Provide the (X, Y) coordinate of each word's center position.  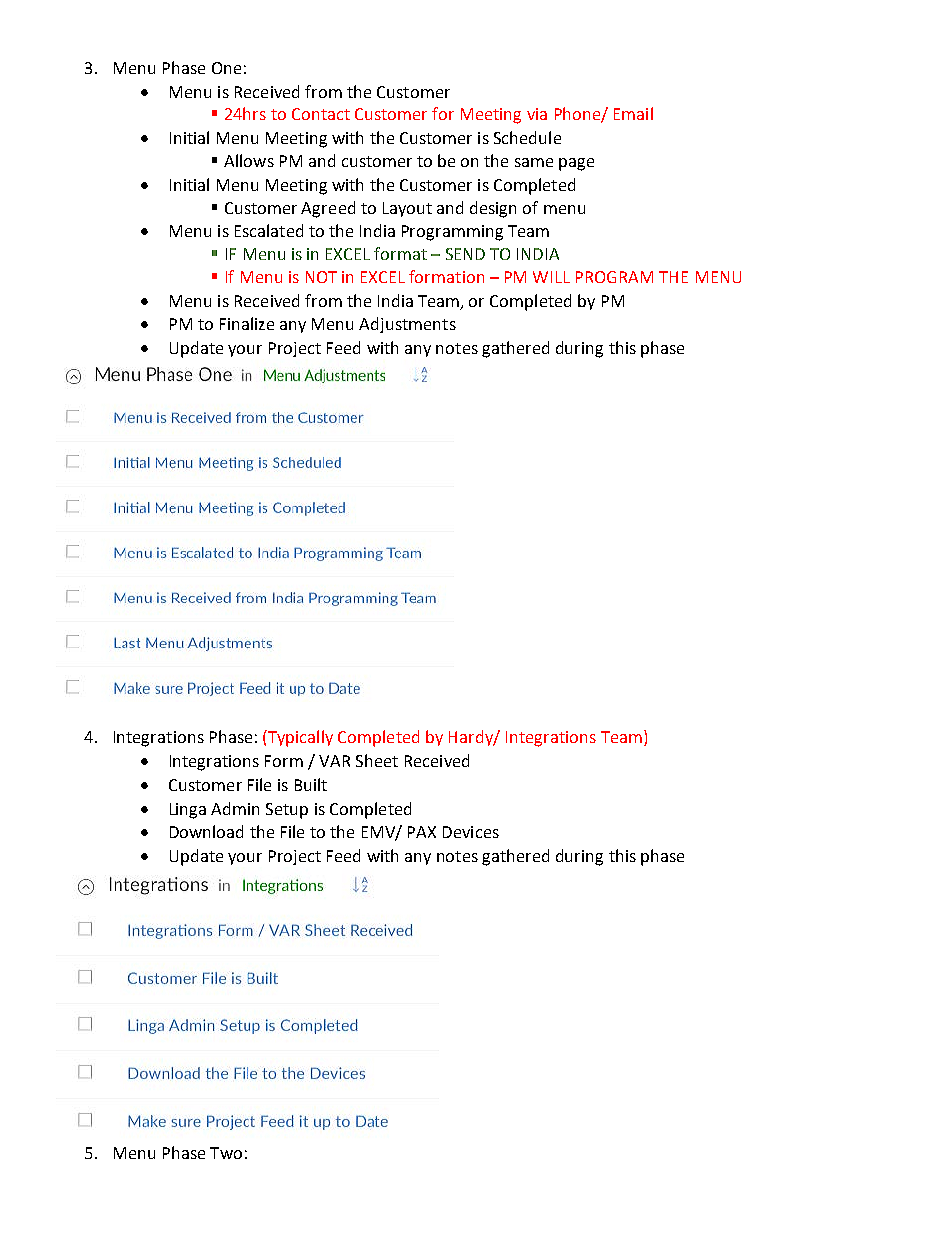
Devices (471, 832)
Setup (287, 811)
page (576, 164)
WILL (551, 277)
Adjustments (407, 325)
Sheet (377, 760)
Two (226, 1153)
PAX (422, 832)
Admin (235, 808)
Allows (249, 160)
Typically (299, 738)
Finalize (247, 323)
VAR (334, 761)
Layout (407, 209)
